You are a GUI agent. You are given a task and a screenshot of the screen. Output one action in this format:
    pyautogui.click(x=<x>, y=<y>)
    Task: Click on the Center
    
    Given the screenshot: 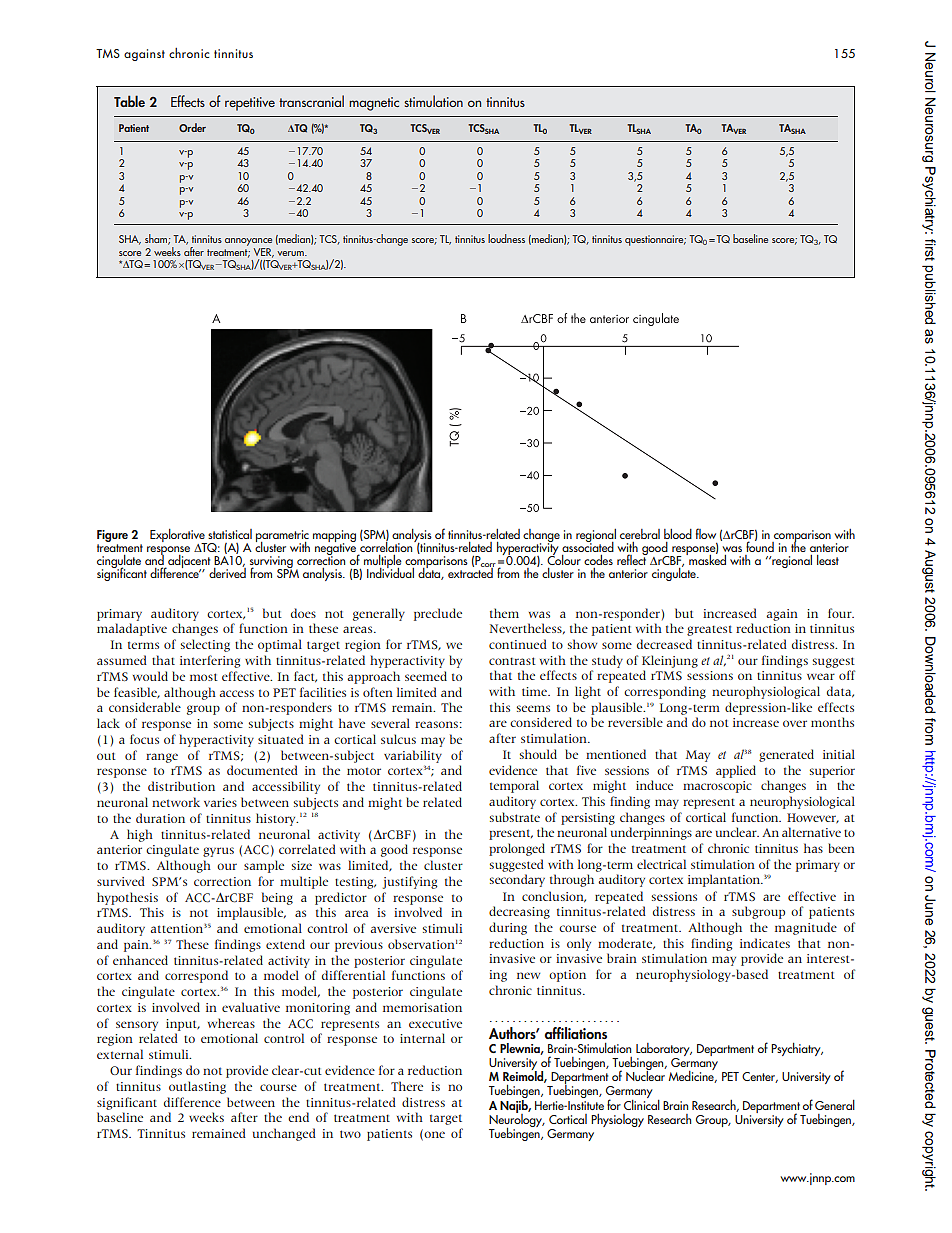 What is the action you would take?
    pyautogui.click(x=760, y=1077)
